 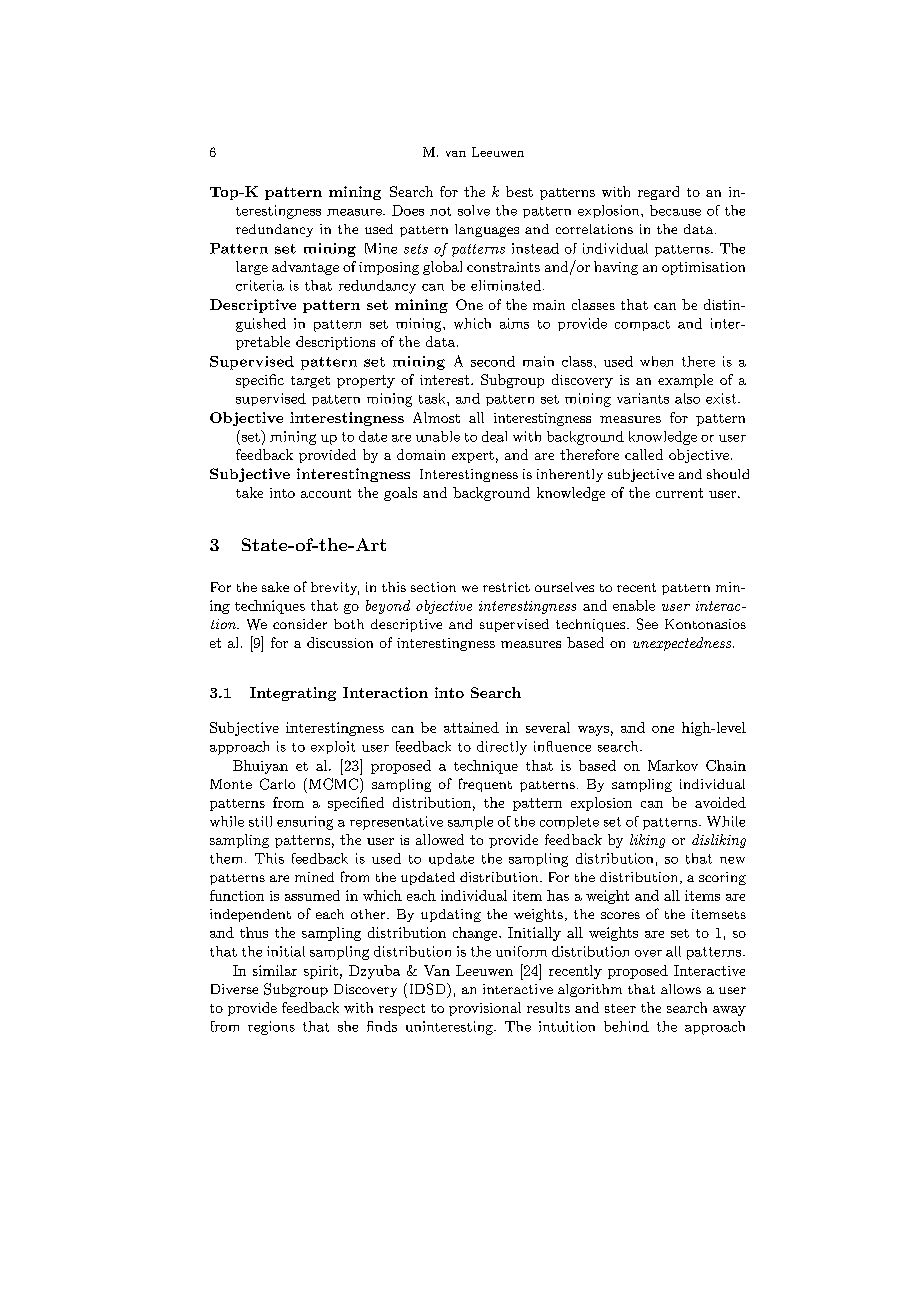 What do you see at coordinates (305, 268) in the screenshot?
I see `advantage` at bounding box center [305, 268].
